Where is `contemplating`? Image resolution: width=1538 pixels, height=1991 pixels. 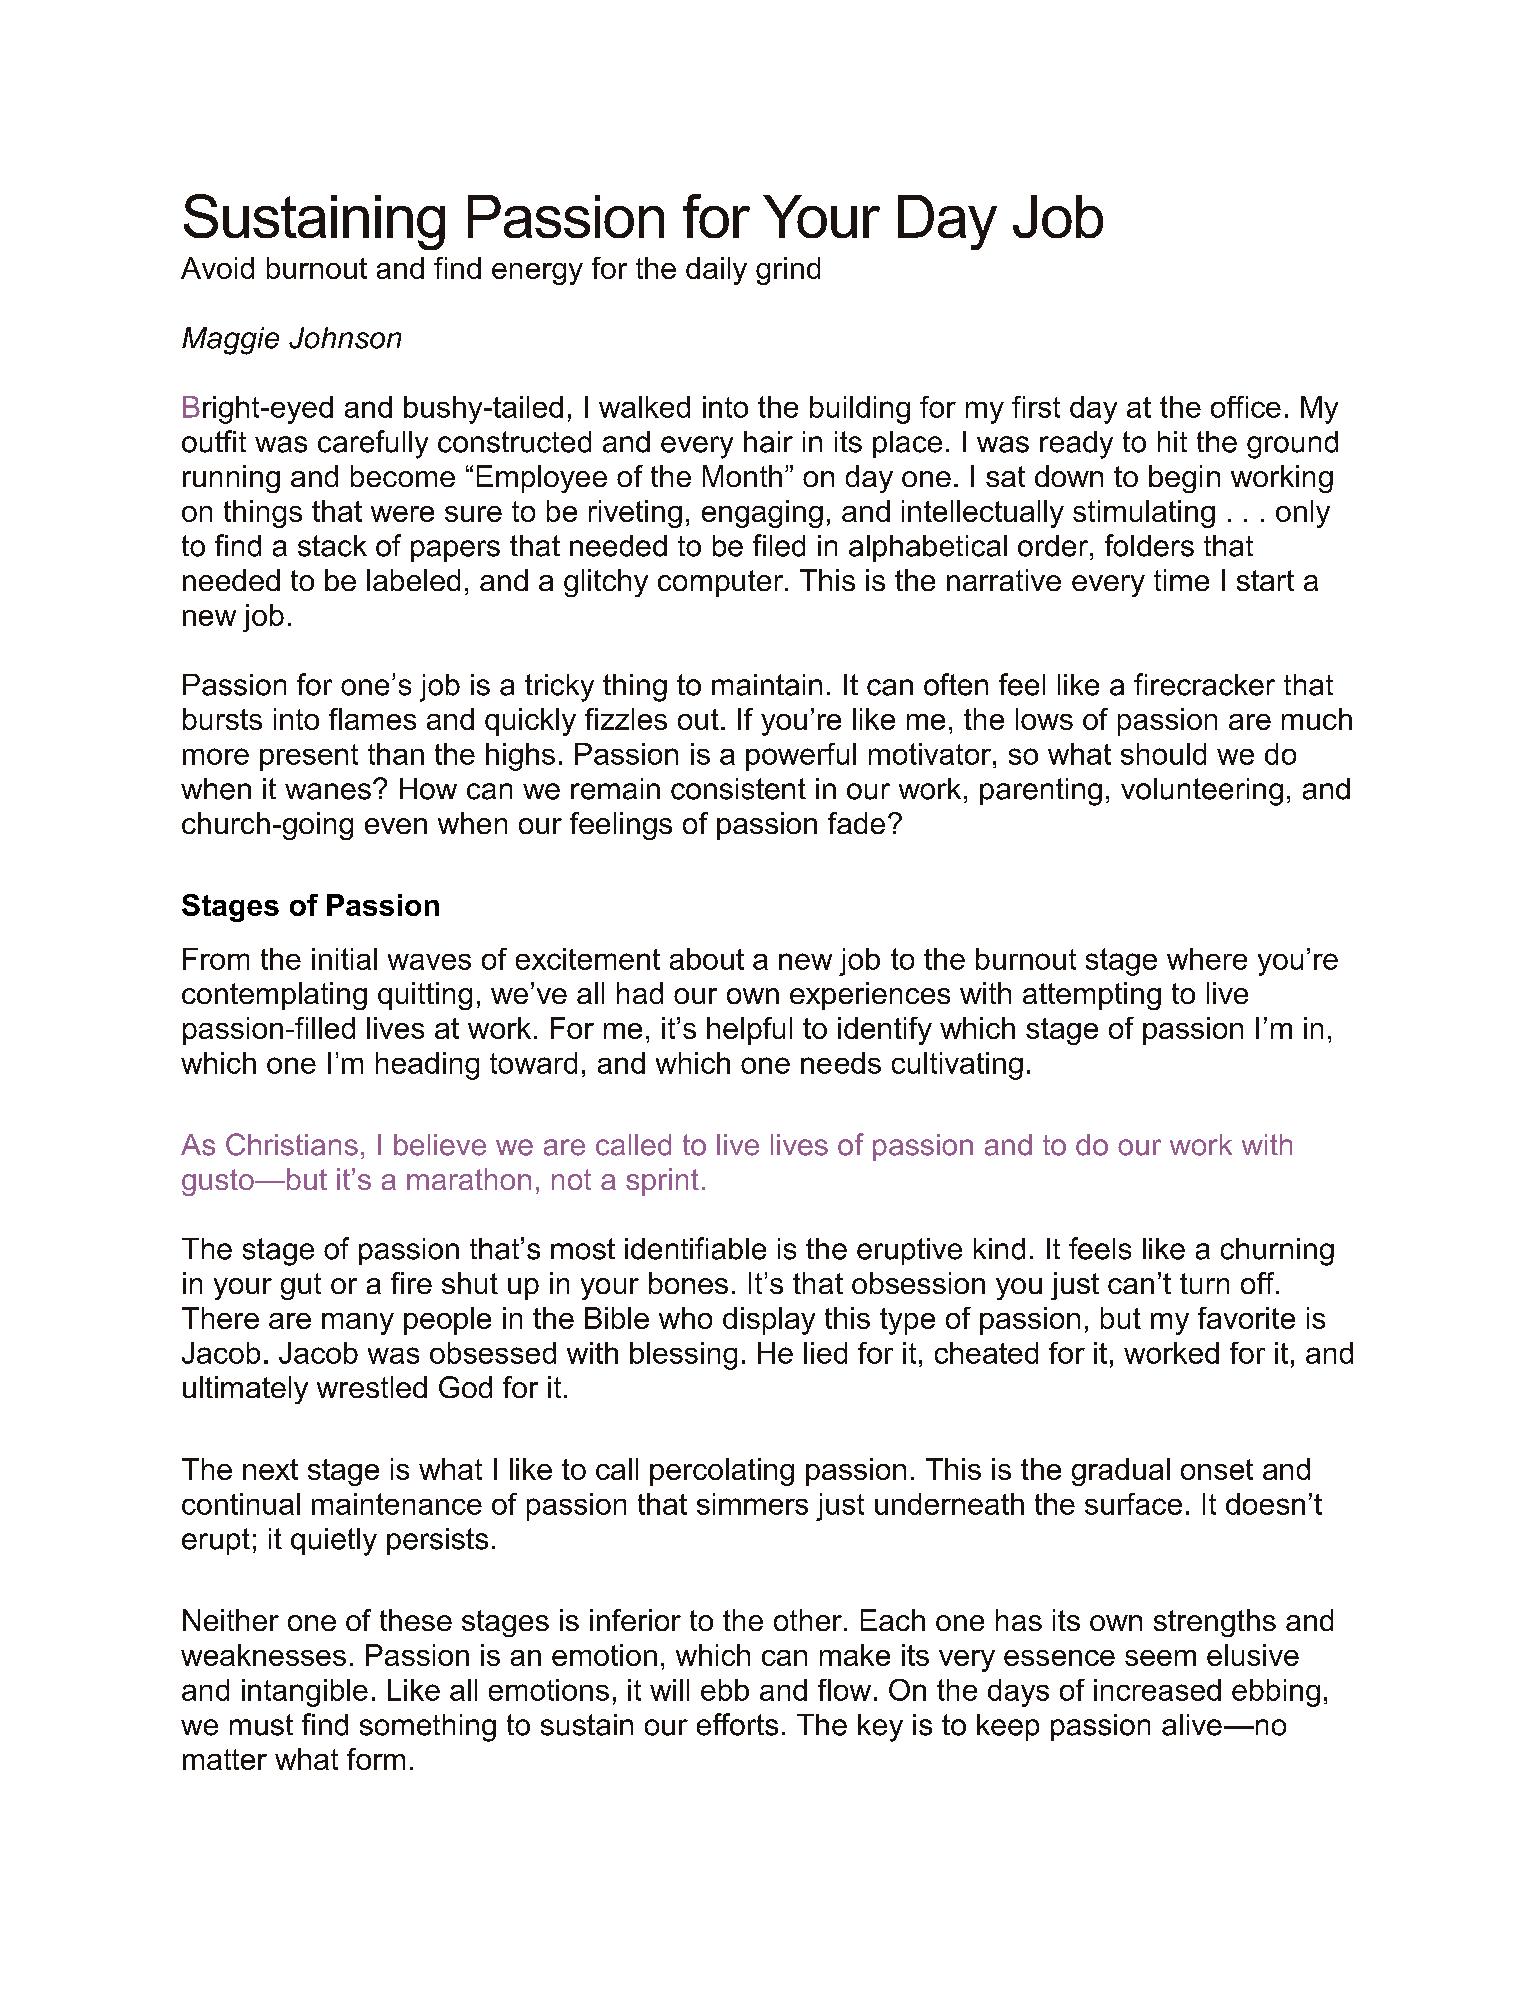
contemplating is located at coordinates (274, 996).
